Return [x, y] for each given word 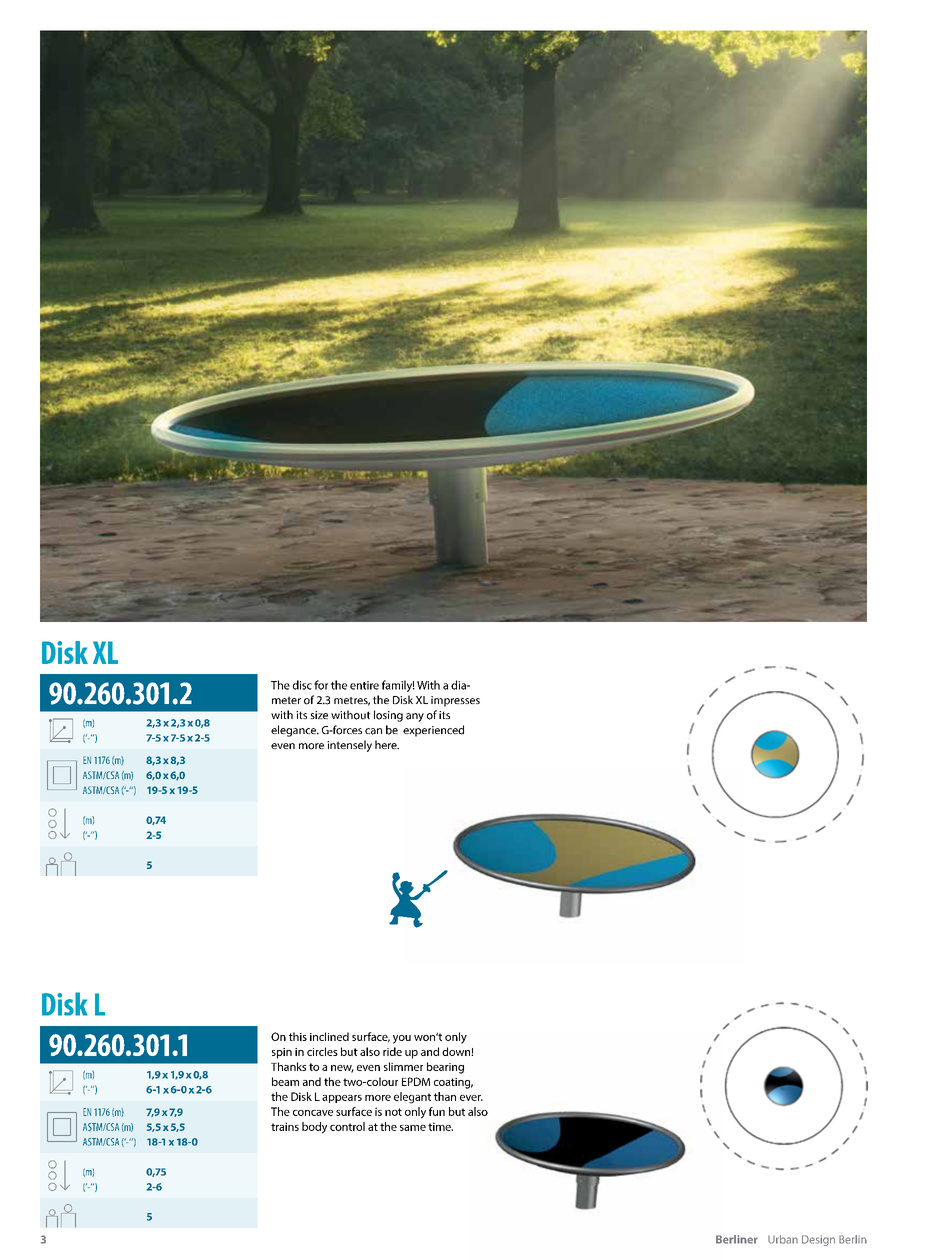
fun [437, 1111]
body [314, 1128]
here [387, 744]
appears [342, 1099]
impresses [455, 701]
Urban [783, 1239]
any [415, 717]
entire [364, 685]
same [413, 1128]
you [402, 1039]
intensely [349, 746]
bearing [445, 1068]
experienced [433, 731]
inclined [329, 1036]
